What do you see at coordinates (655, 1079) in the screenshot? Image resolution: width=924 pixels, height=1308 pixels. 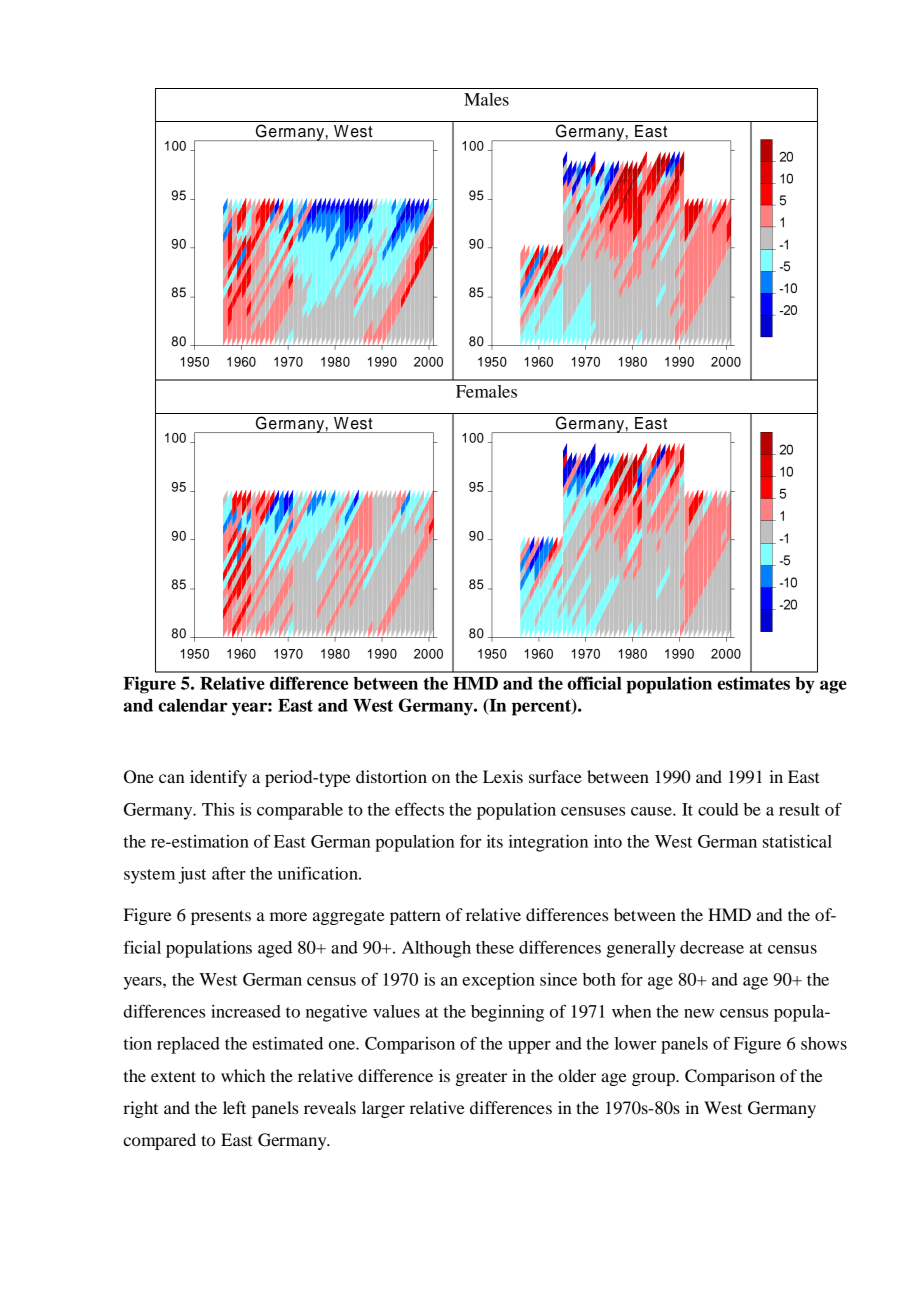 I see `group` at bounding box center [655, 1079].
